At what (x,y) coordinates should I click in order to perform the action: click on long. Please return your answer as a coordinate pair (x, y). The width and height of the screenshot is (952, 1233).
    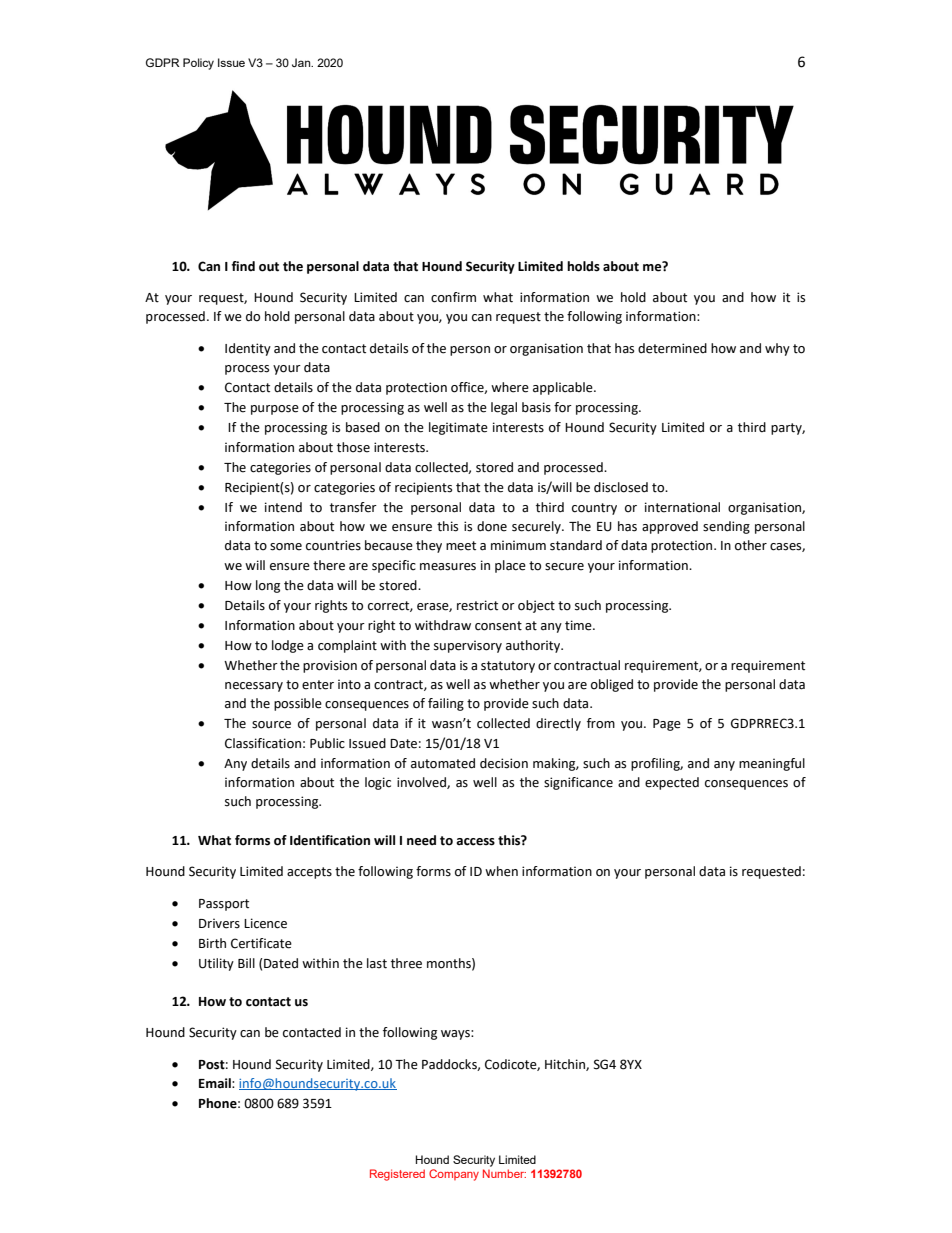
    Looking at the image, I should click on (268, 586).
